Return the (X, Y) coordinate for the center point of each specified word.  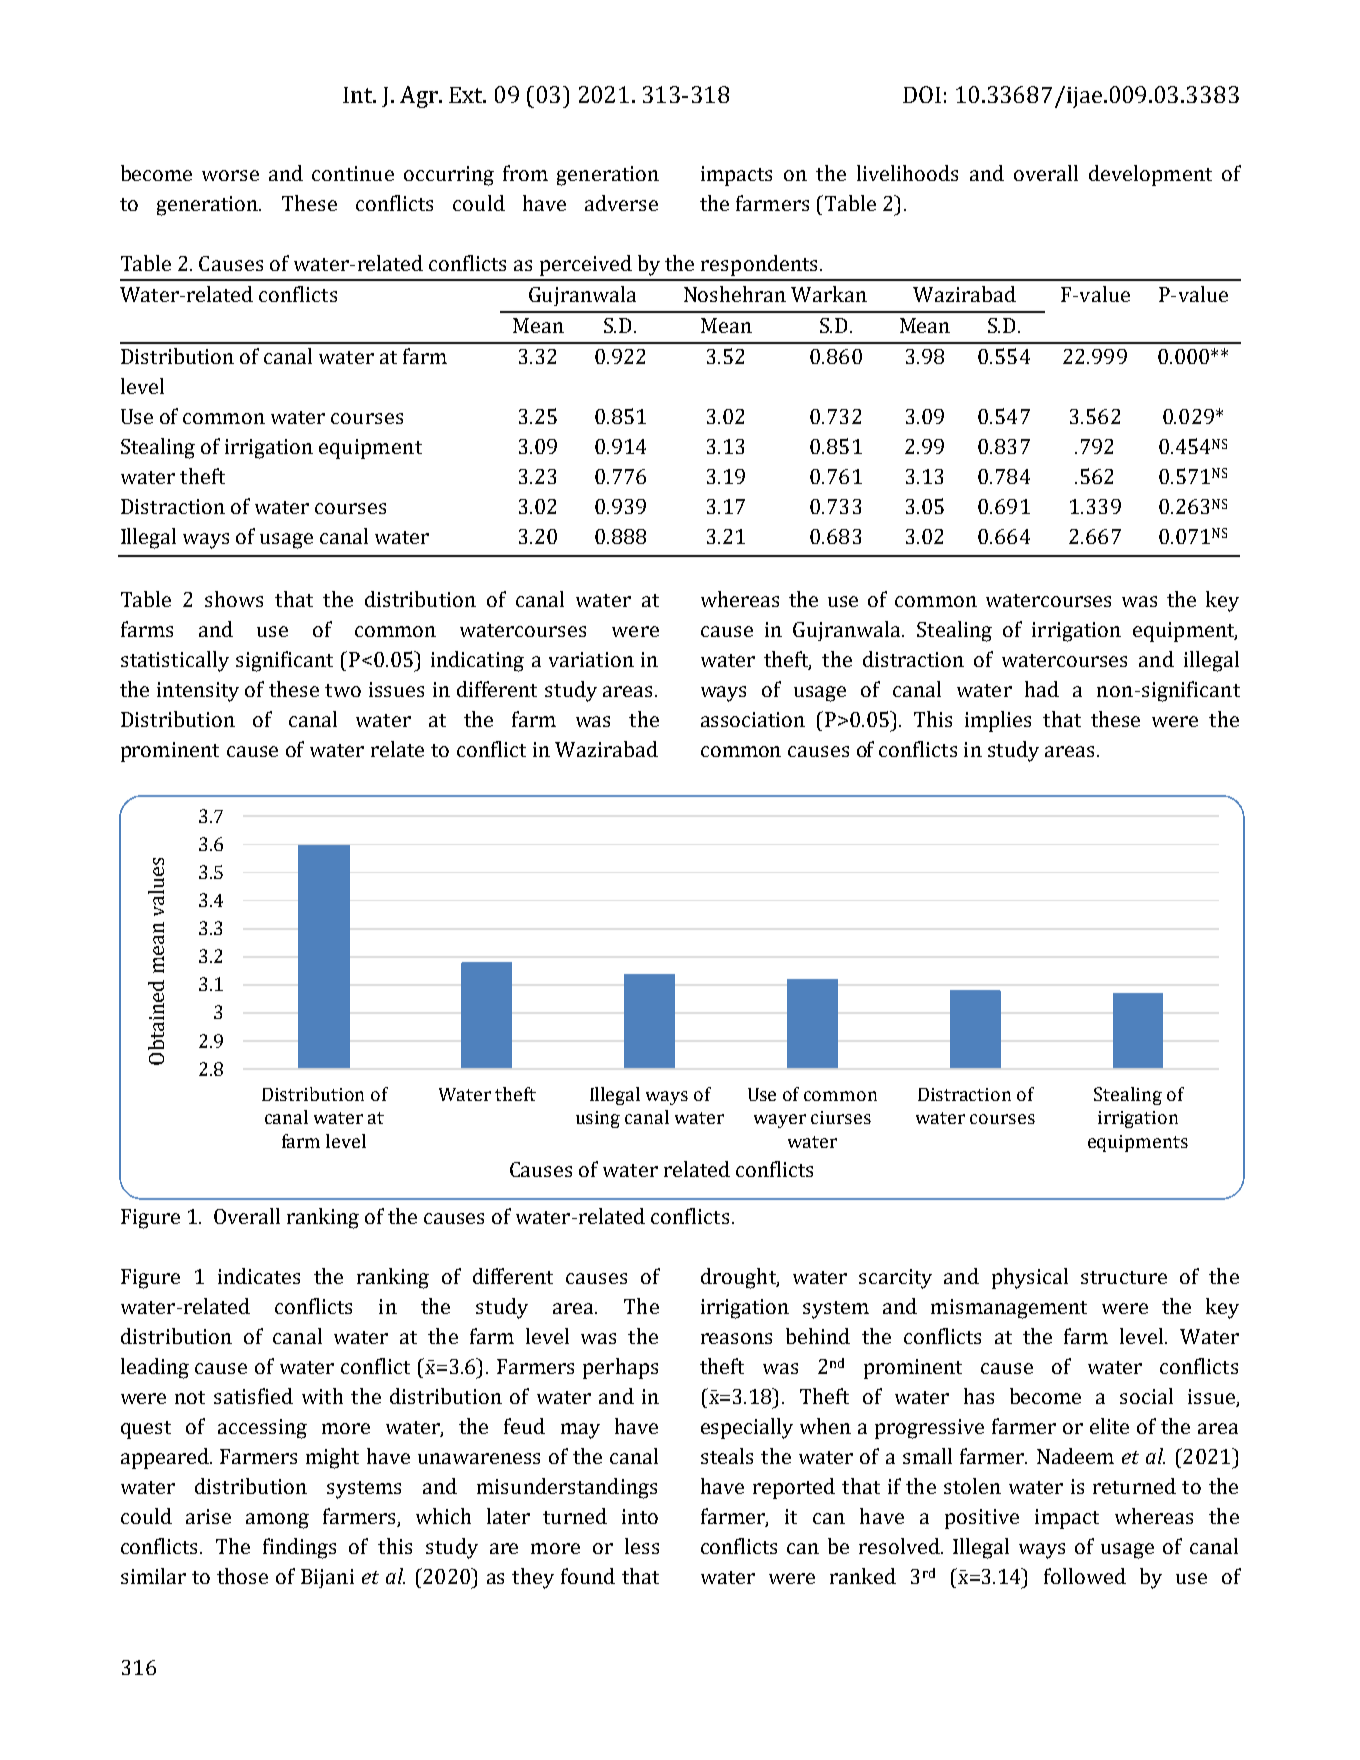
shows (234, 599)
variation (591, 659)
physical (1030, 1278)
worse (230, 175)
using (598, 1119)
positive (982, 1519)
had (1042, 689)
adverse (621, 203)
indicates (259, 1276)
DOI (922, 94)
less (642, 1546)
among (277, 1521)
